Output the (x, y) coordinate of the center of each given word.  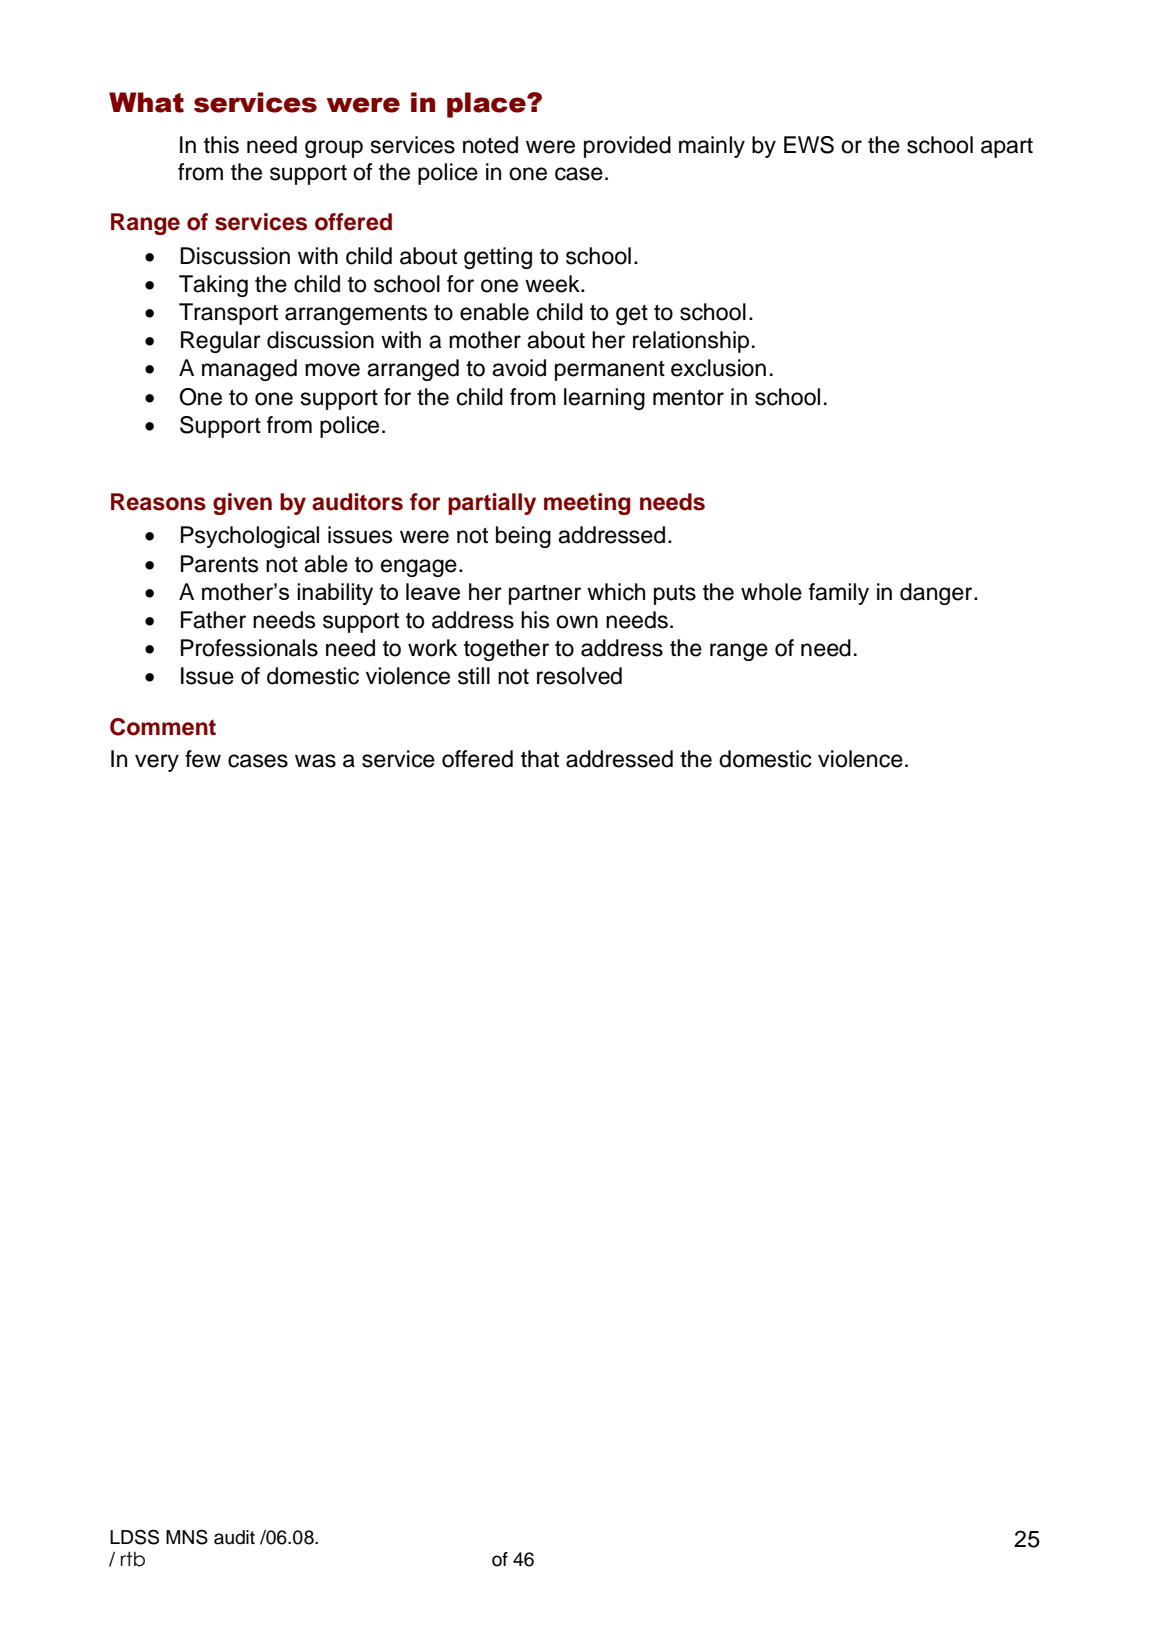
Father (213, 620)
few (203, 759)
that (540, 759)
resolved (579, 676)
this (221, 145)
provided (627, 147)
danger (937, 594)
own (577, 622)
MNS (187, 1537)
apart (1007, 148)
